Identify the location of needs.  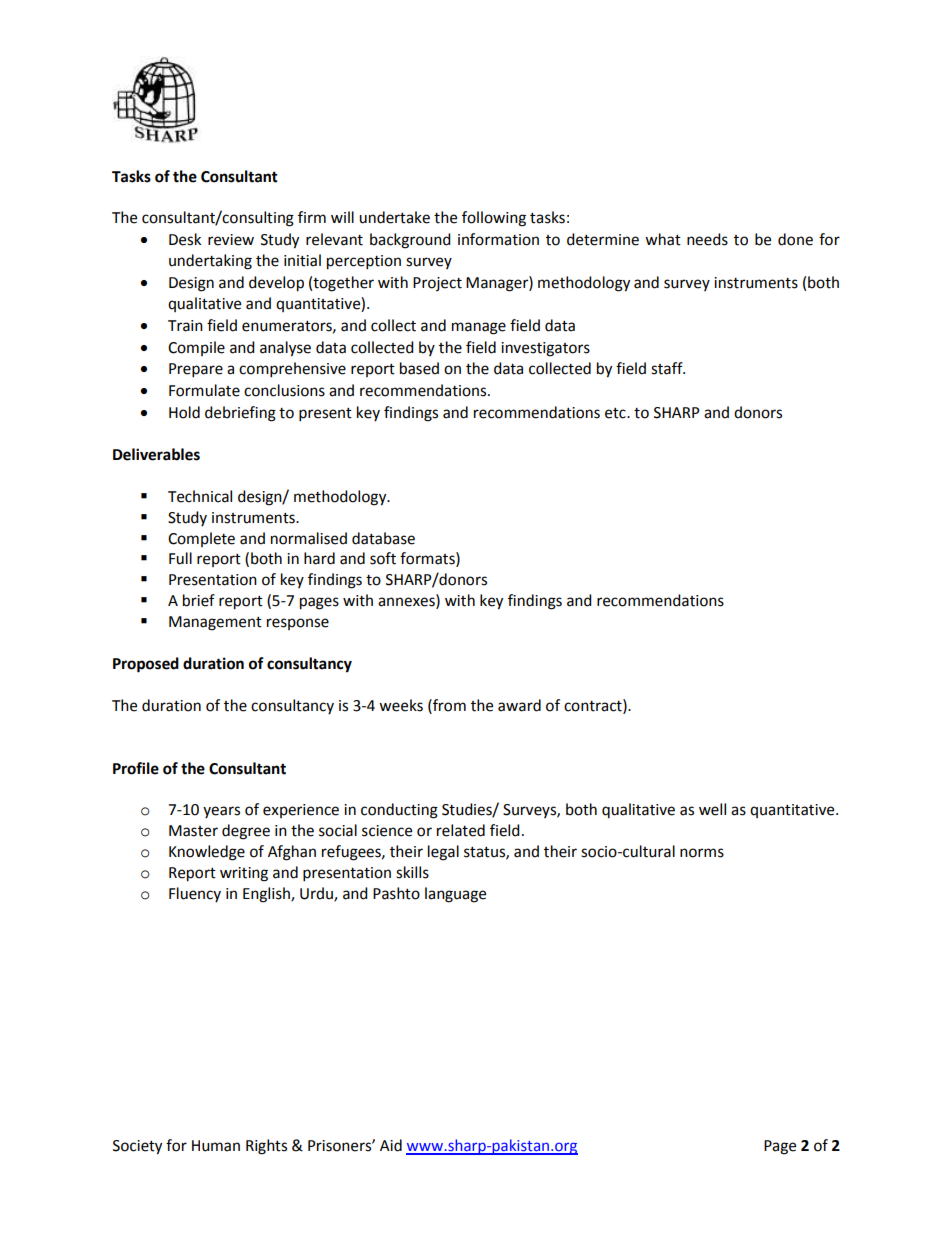
(707, 239).
